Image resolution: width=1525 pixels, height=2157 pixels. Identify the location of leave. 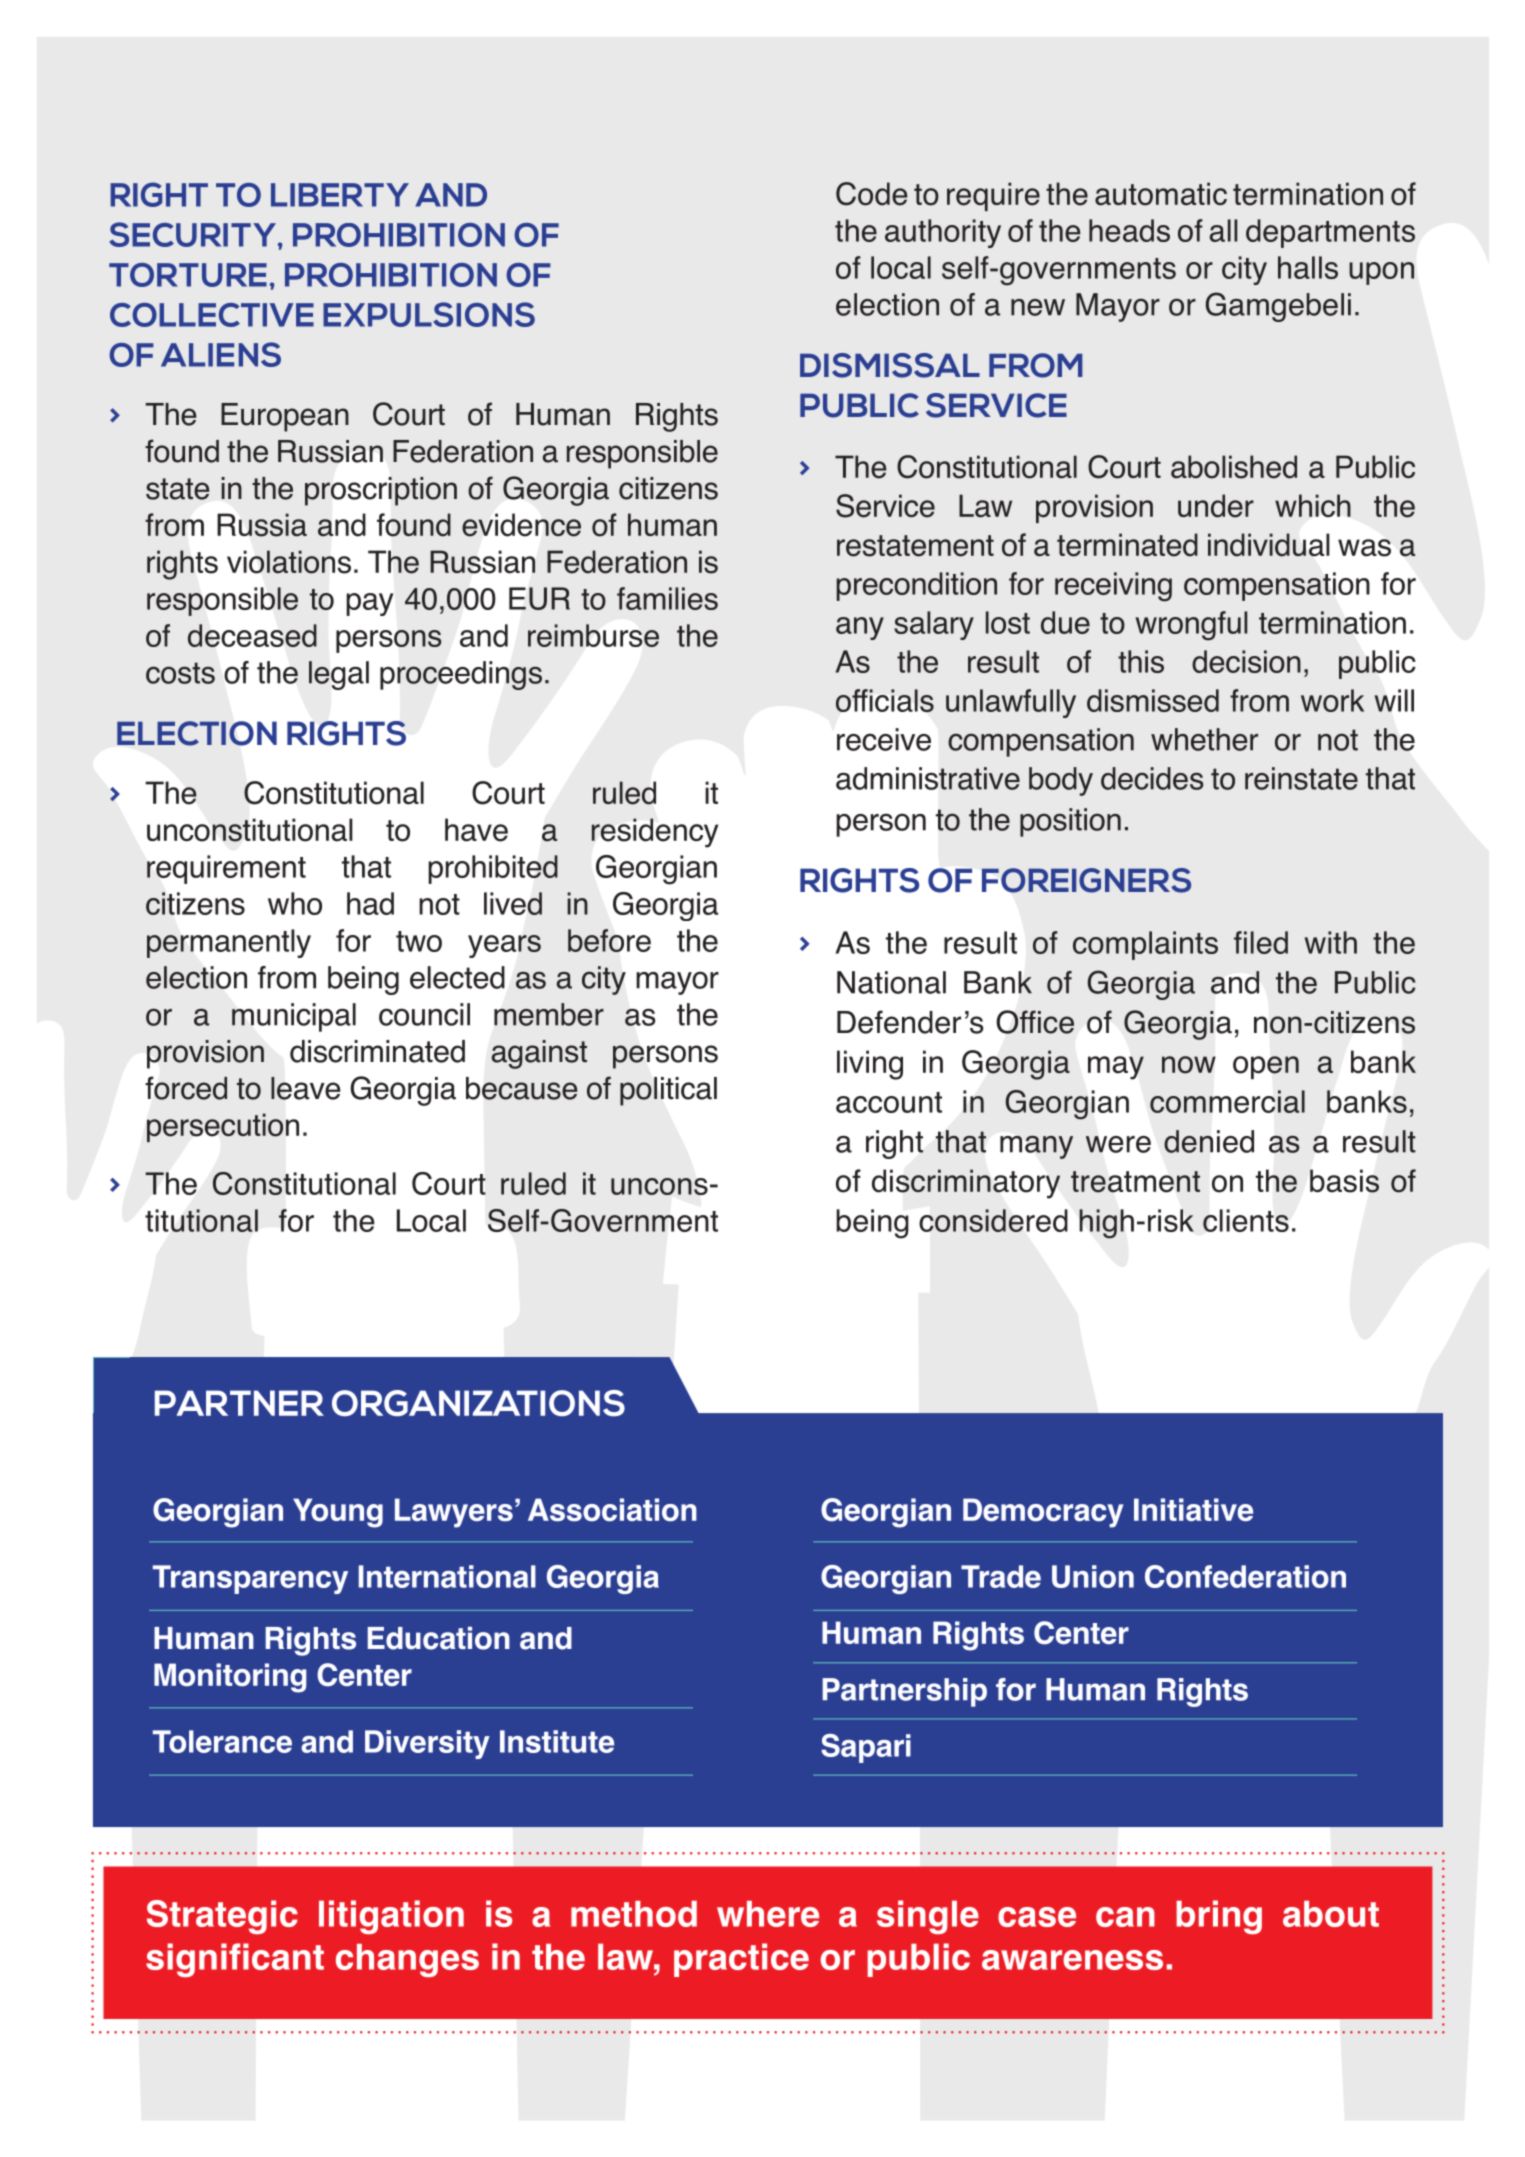
(306, 1088).
